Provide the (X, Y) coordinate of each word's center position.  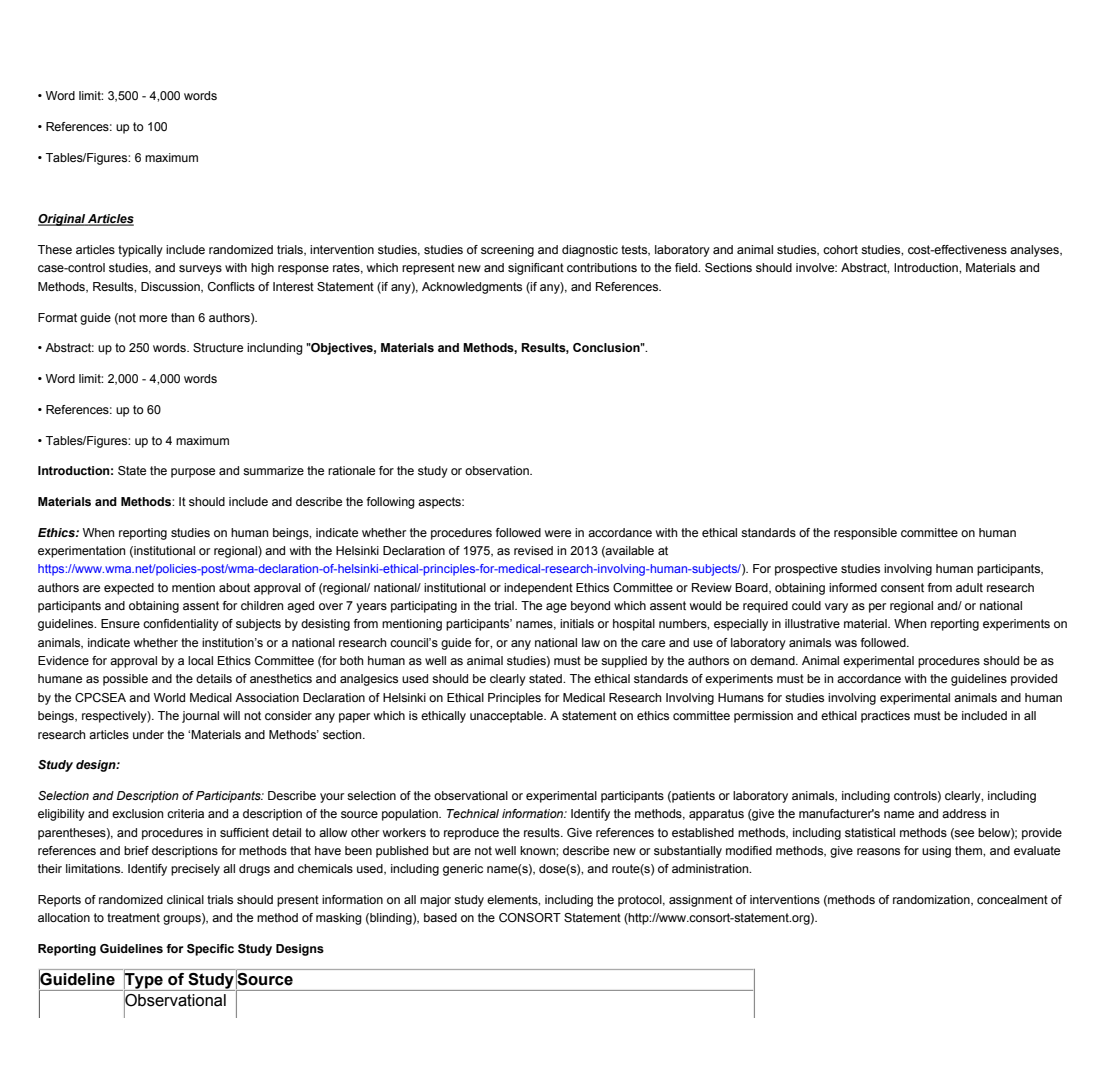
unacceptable (507, 717)
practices (885, 717)
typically (140, 251)
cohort (840, 249)
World (169, 697)
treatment (133, 917)
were (558, 533)
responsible (865, 534)
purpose (193, 473)
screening (507, 251)
